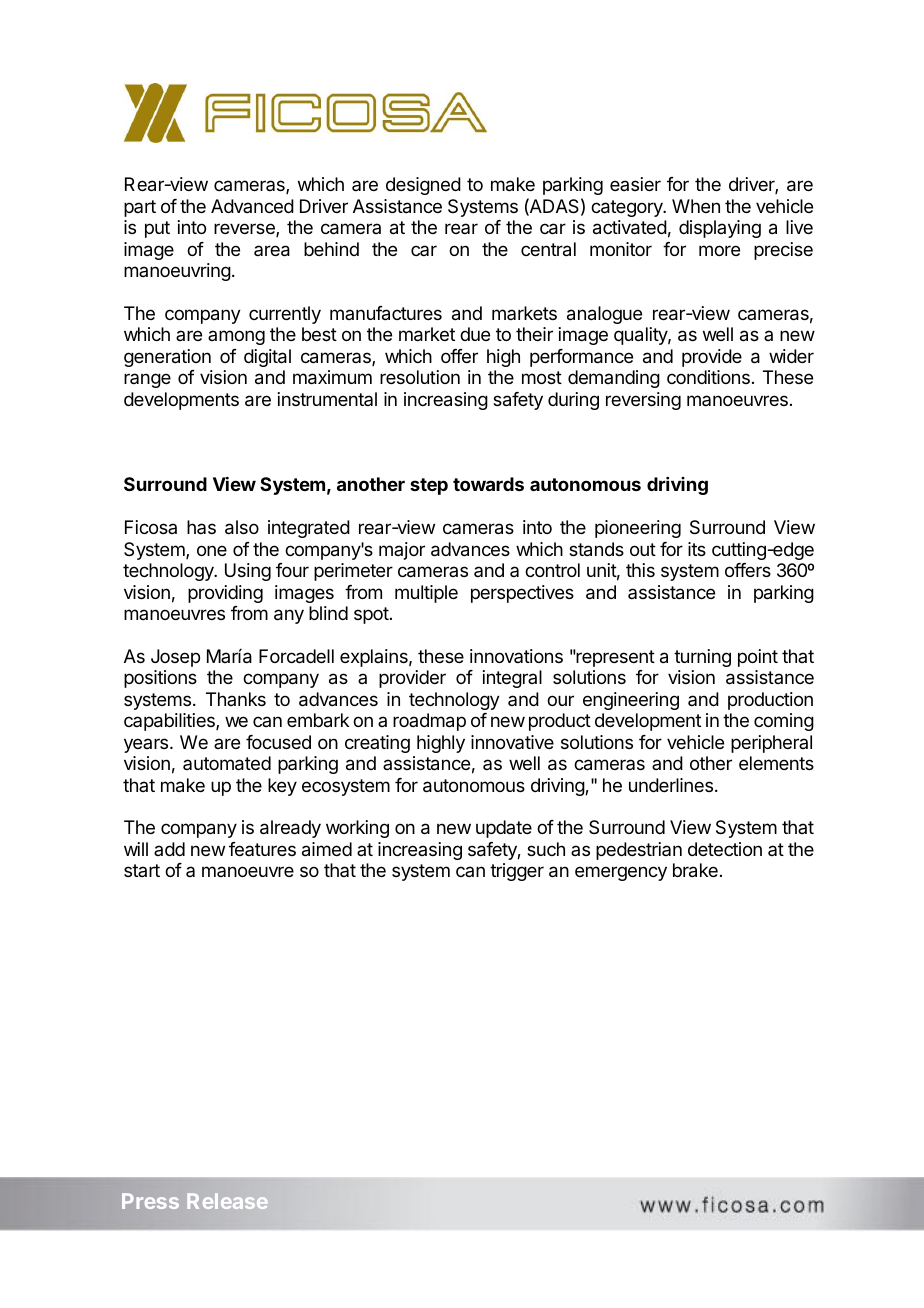 Image resolution: width=924 pixels, height=1308 pixels. What do you see at coordinates (720, 229) in the document?
I see `displaying` at bounding box center [720, 229].
